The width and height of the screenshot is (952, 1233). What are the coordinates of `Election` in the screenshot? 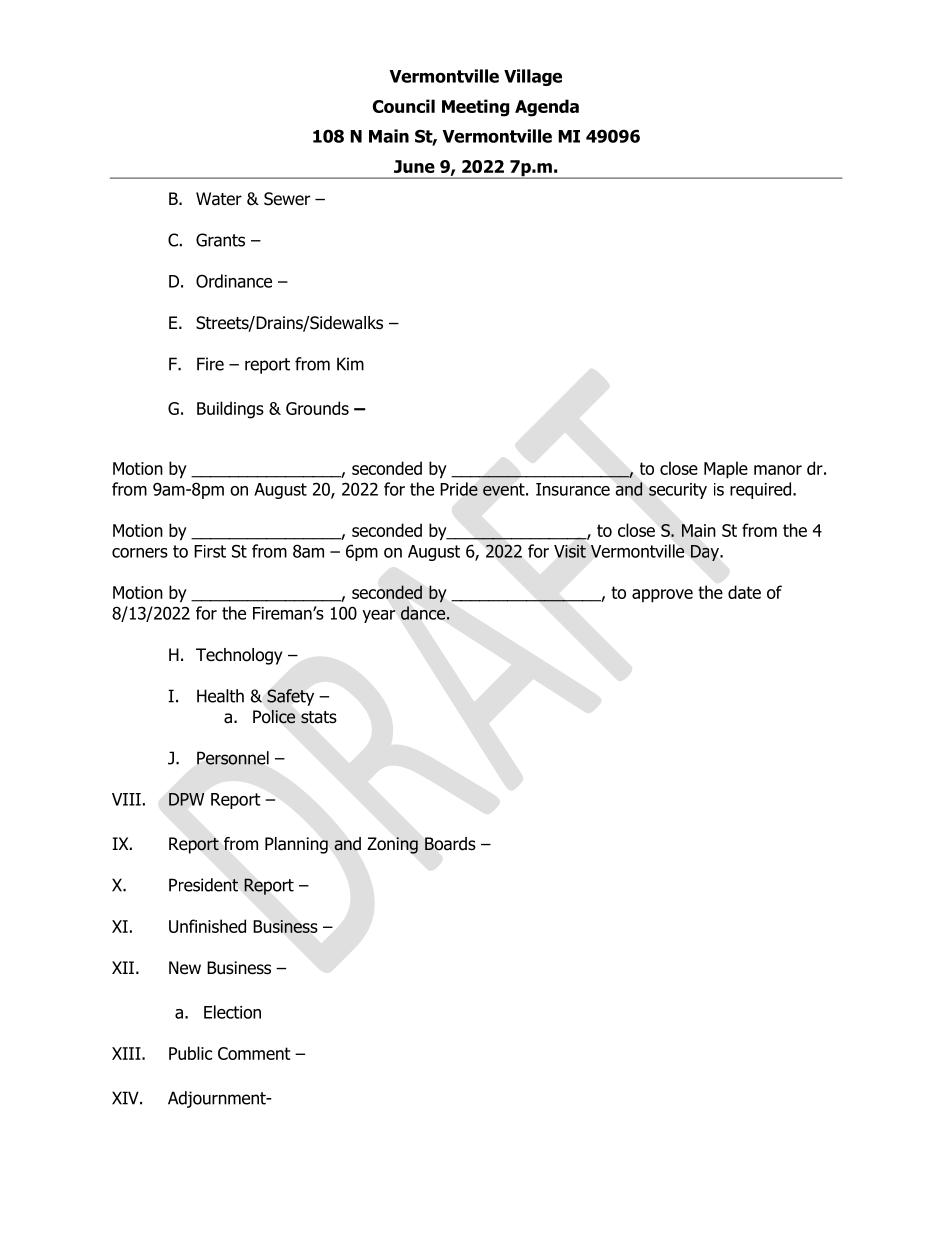 It's located at (232, 1012).
